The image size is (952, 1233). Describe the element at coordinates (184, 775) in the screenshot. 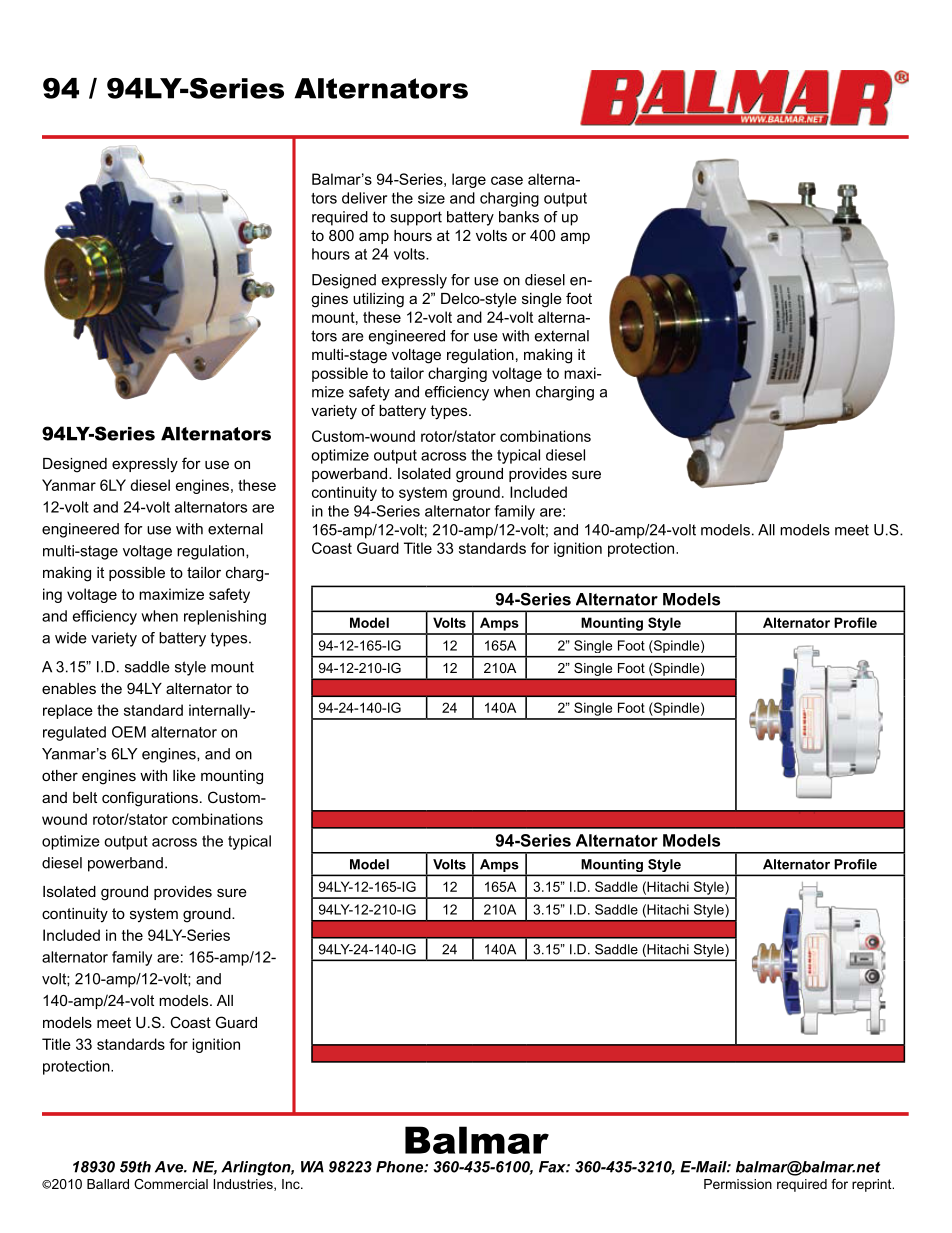

I see `like` at that location.
